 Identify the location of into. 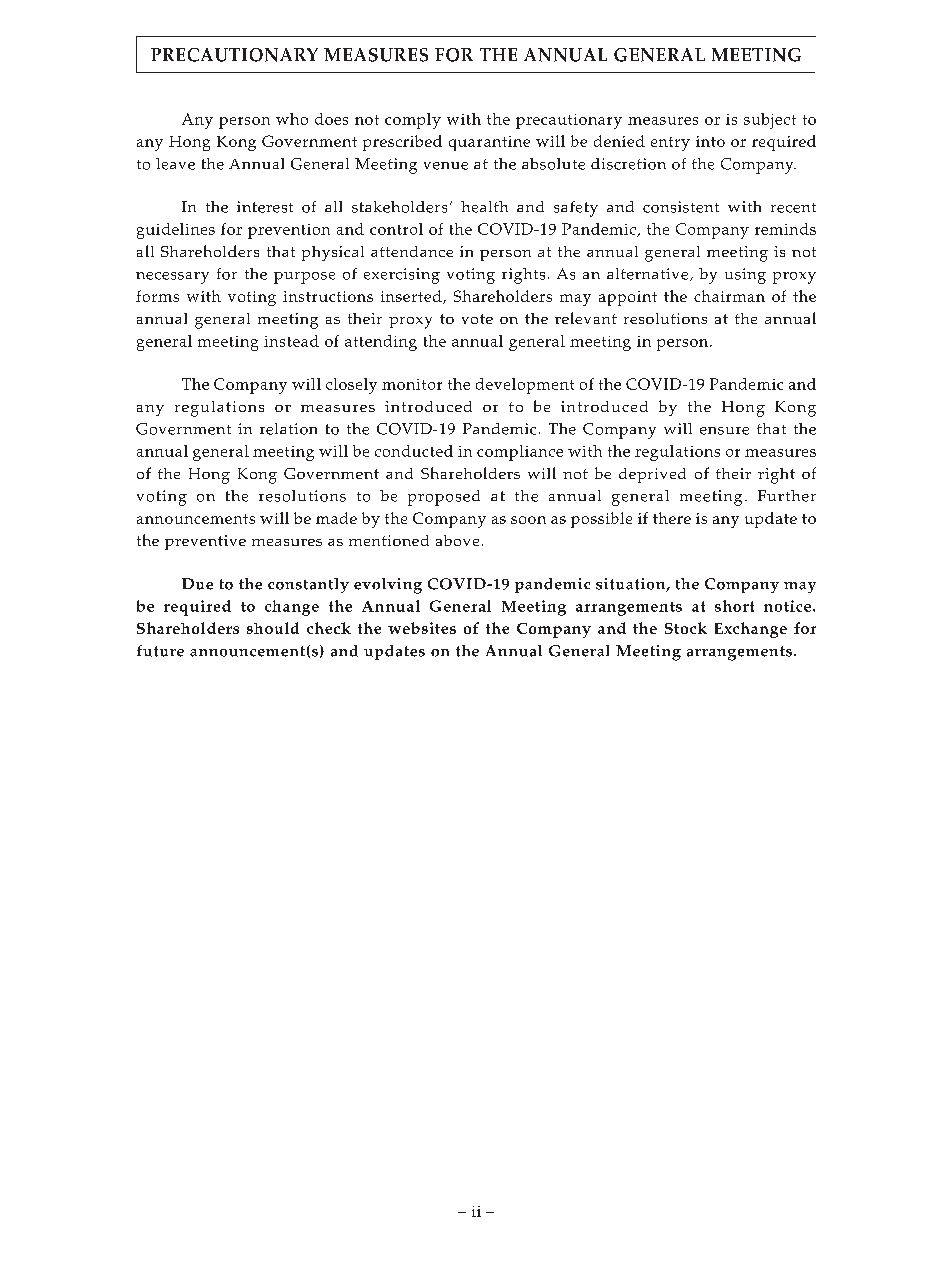
(710, 141).
